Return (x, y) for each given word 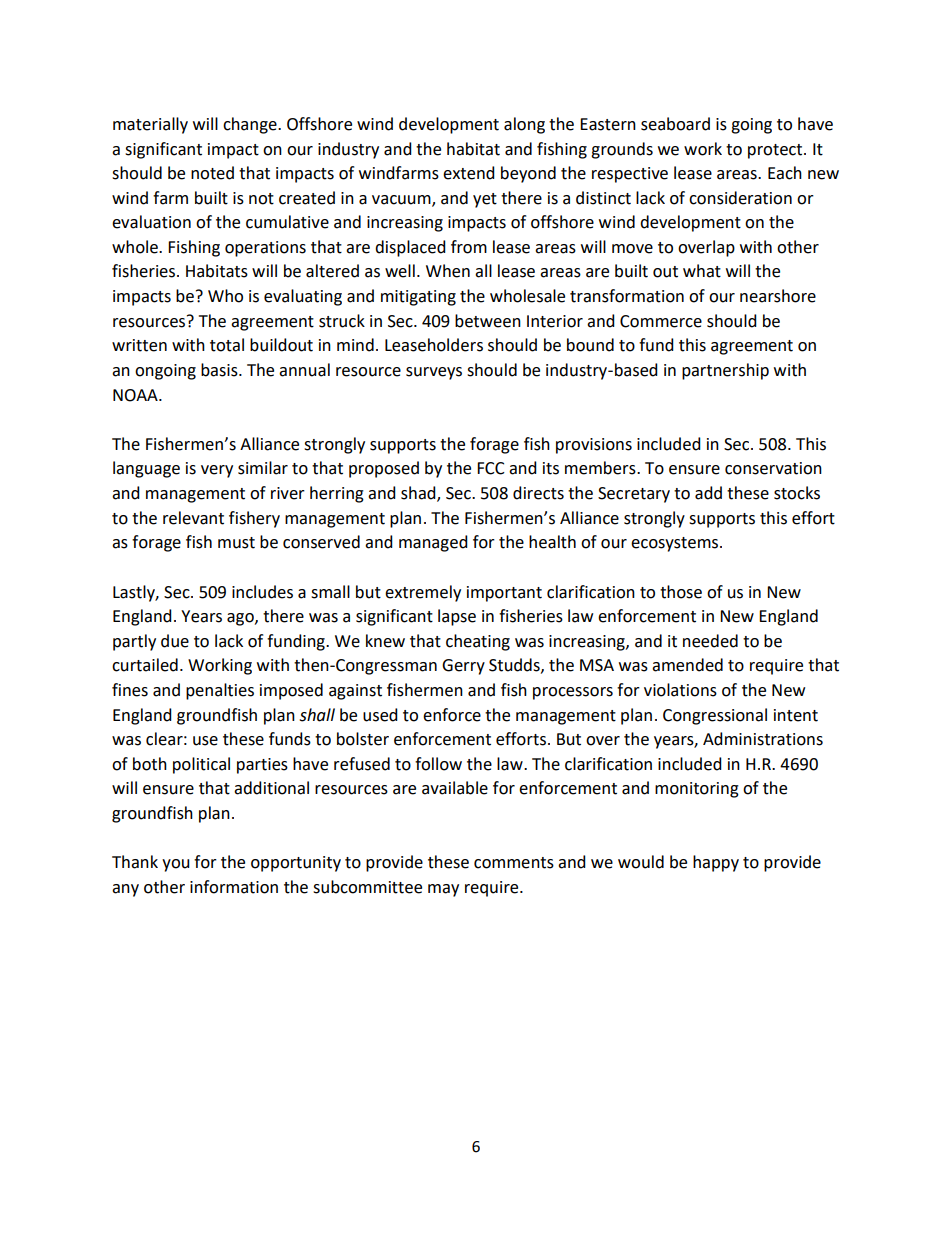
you (176, 865)
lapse (457, 617)
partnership (725, 371)
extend (469, 173)
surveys (434, 373)
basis (220, 370)
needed (710, 641)
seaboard (675, 124)
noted (212, 173)
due (175, 641)
